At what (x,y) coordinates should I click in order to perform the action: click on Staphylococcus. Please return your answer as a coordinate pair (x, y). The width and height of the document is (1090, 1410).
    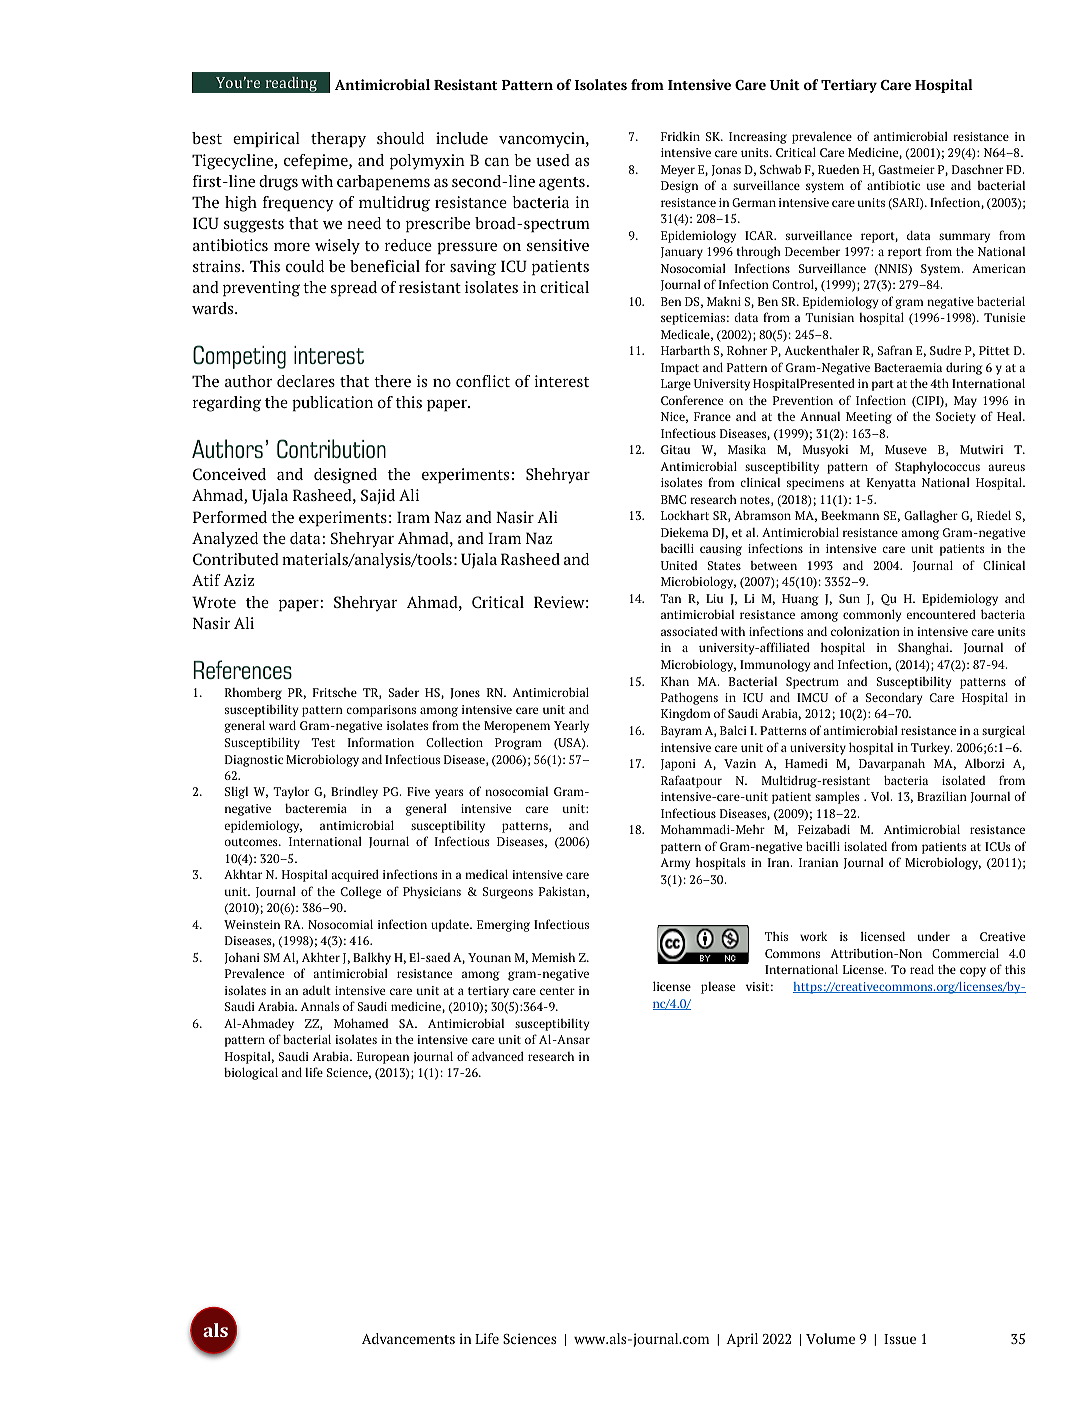
    Looking at the image, I should click on (937, 468).
